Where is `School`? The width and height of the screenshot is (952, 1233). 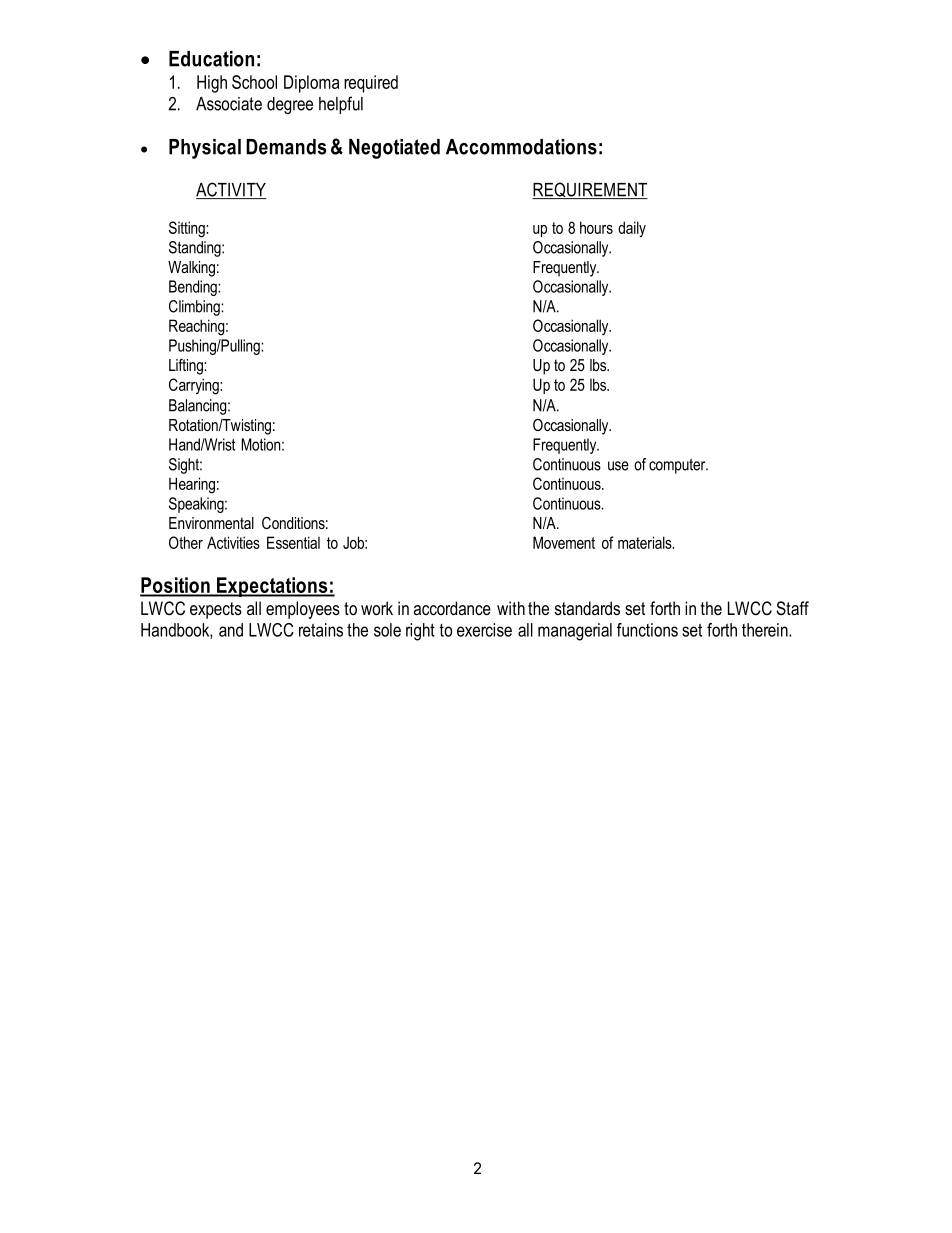
School is located at coordinates (254, 82).
